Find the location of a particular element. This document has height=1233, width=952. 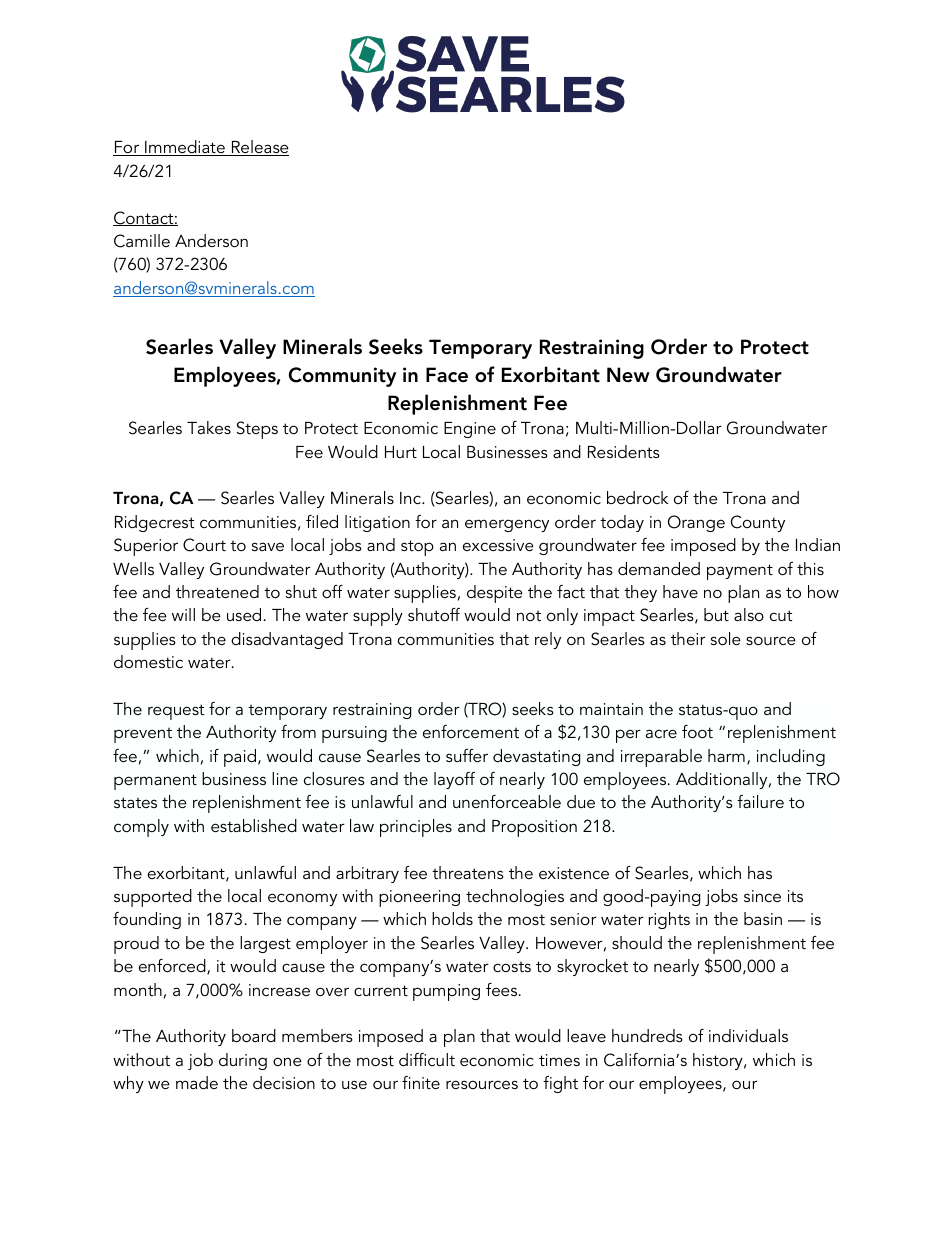

Immediate is located at coordinates (185, 148).
